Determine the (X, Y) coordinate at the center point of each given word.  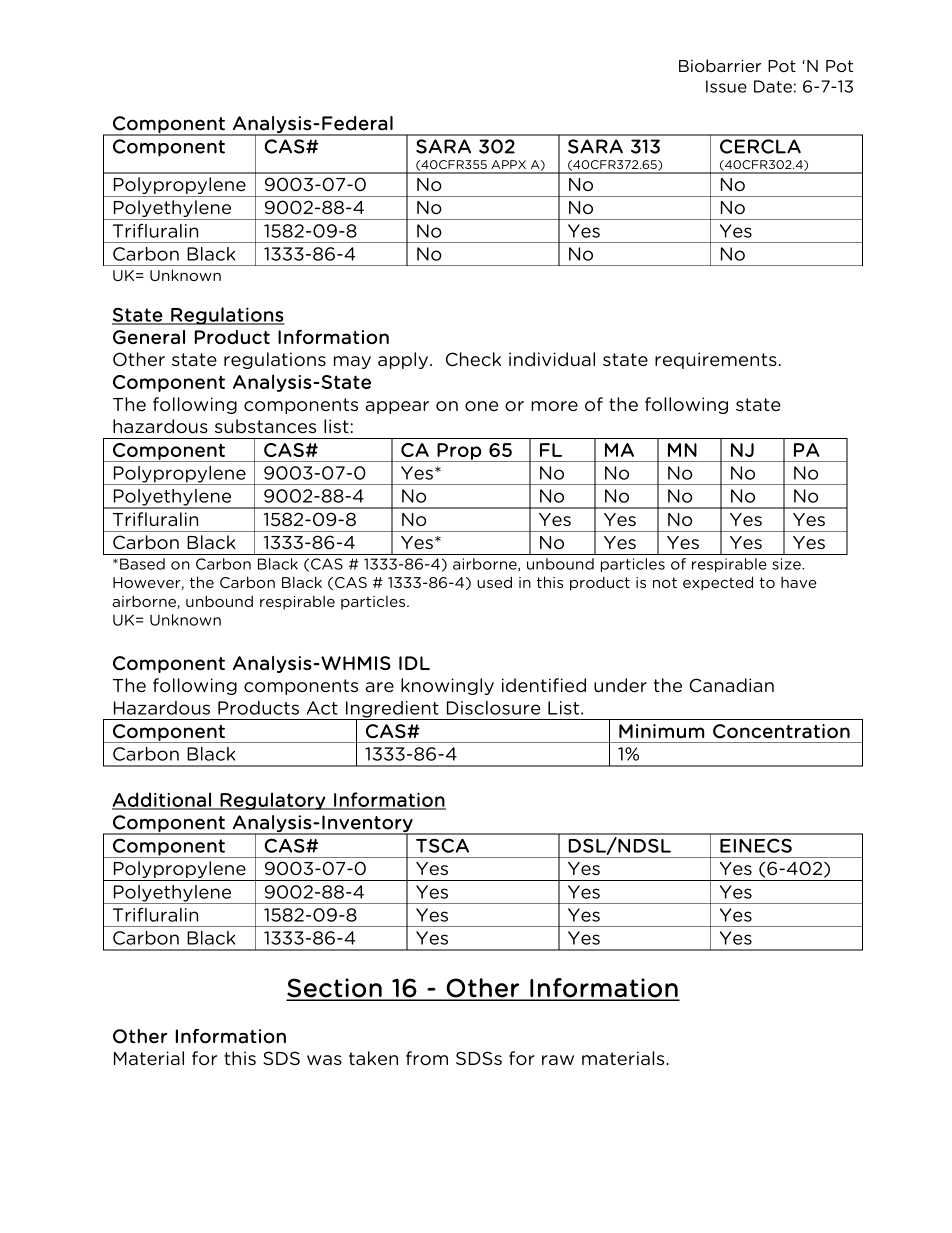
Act (322, 708)
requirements (716, 360)
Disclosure (493, 708)
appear (397, 407)
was (324, 1060)
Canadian (731, 685)
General (149, 337)
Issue (726, 86)
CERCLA (760, 146)
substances (265, 426)
